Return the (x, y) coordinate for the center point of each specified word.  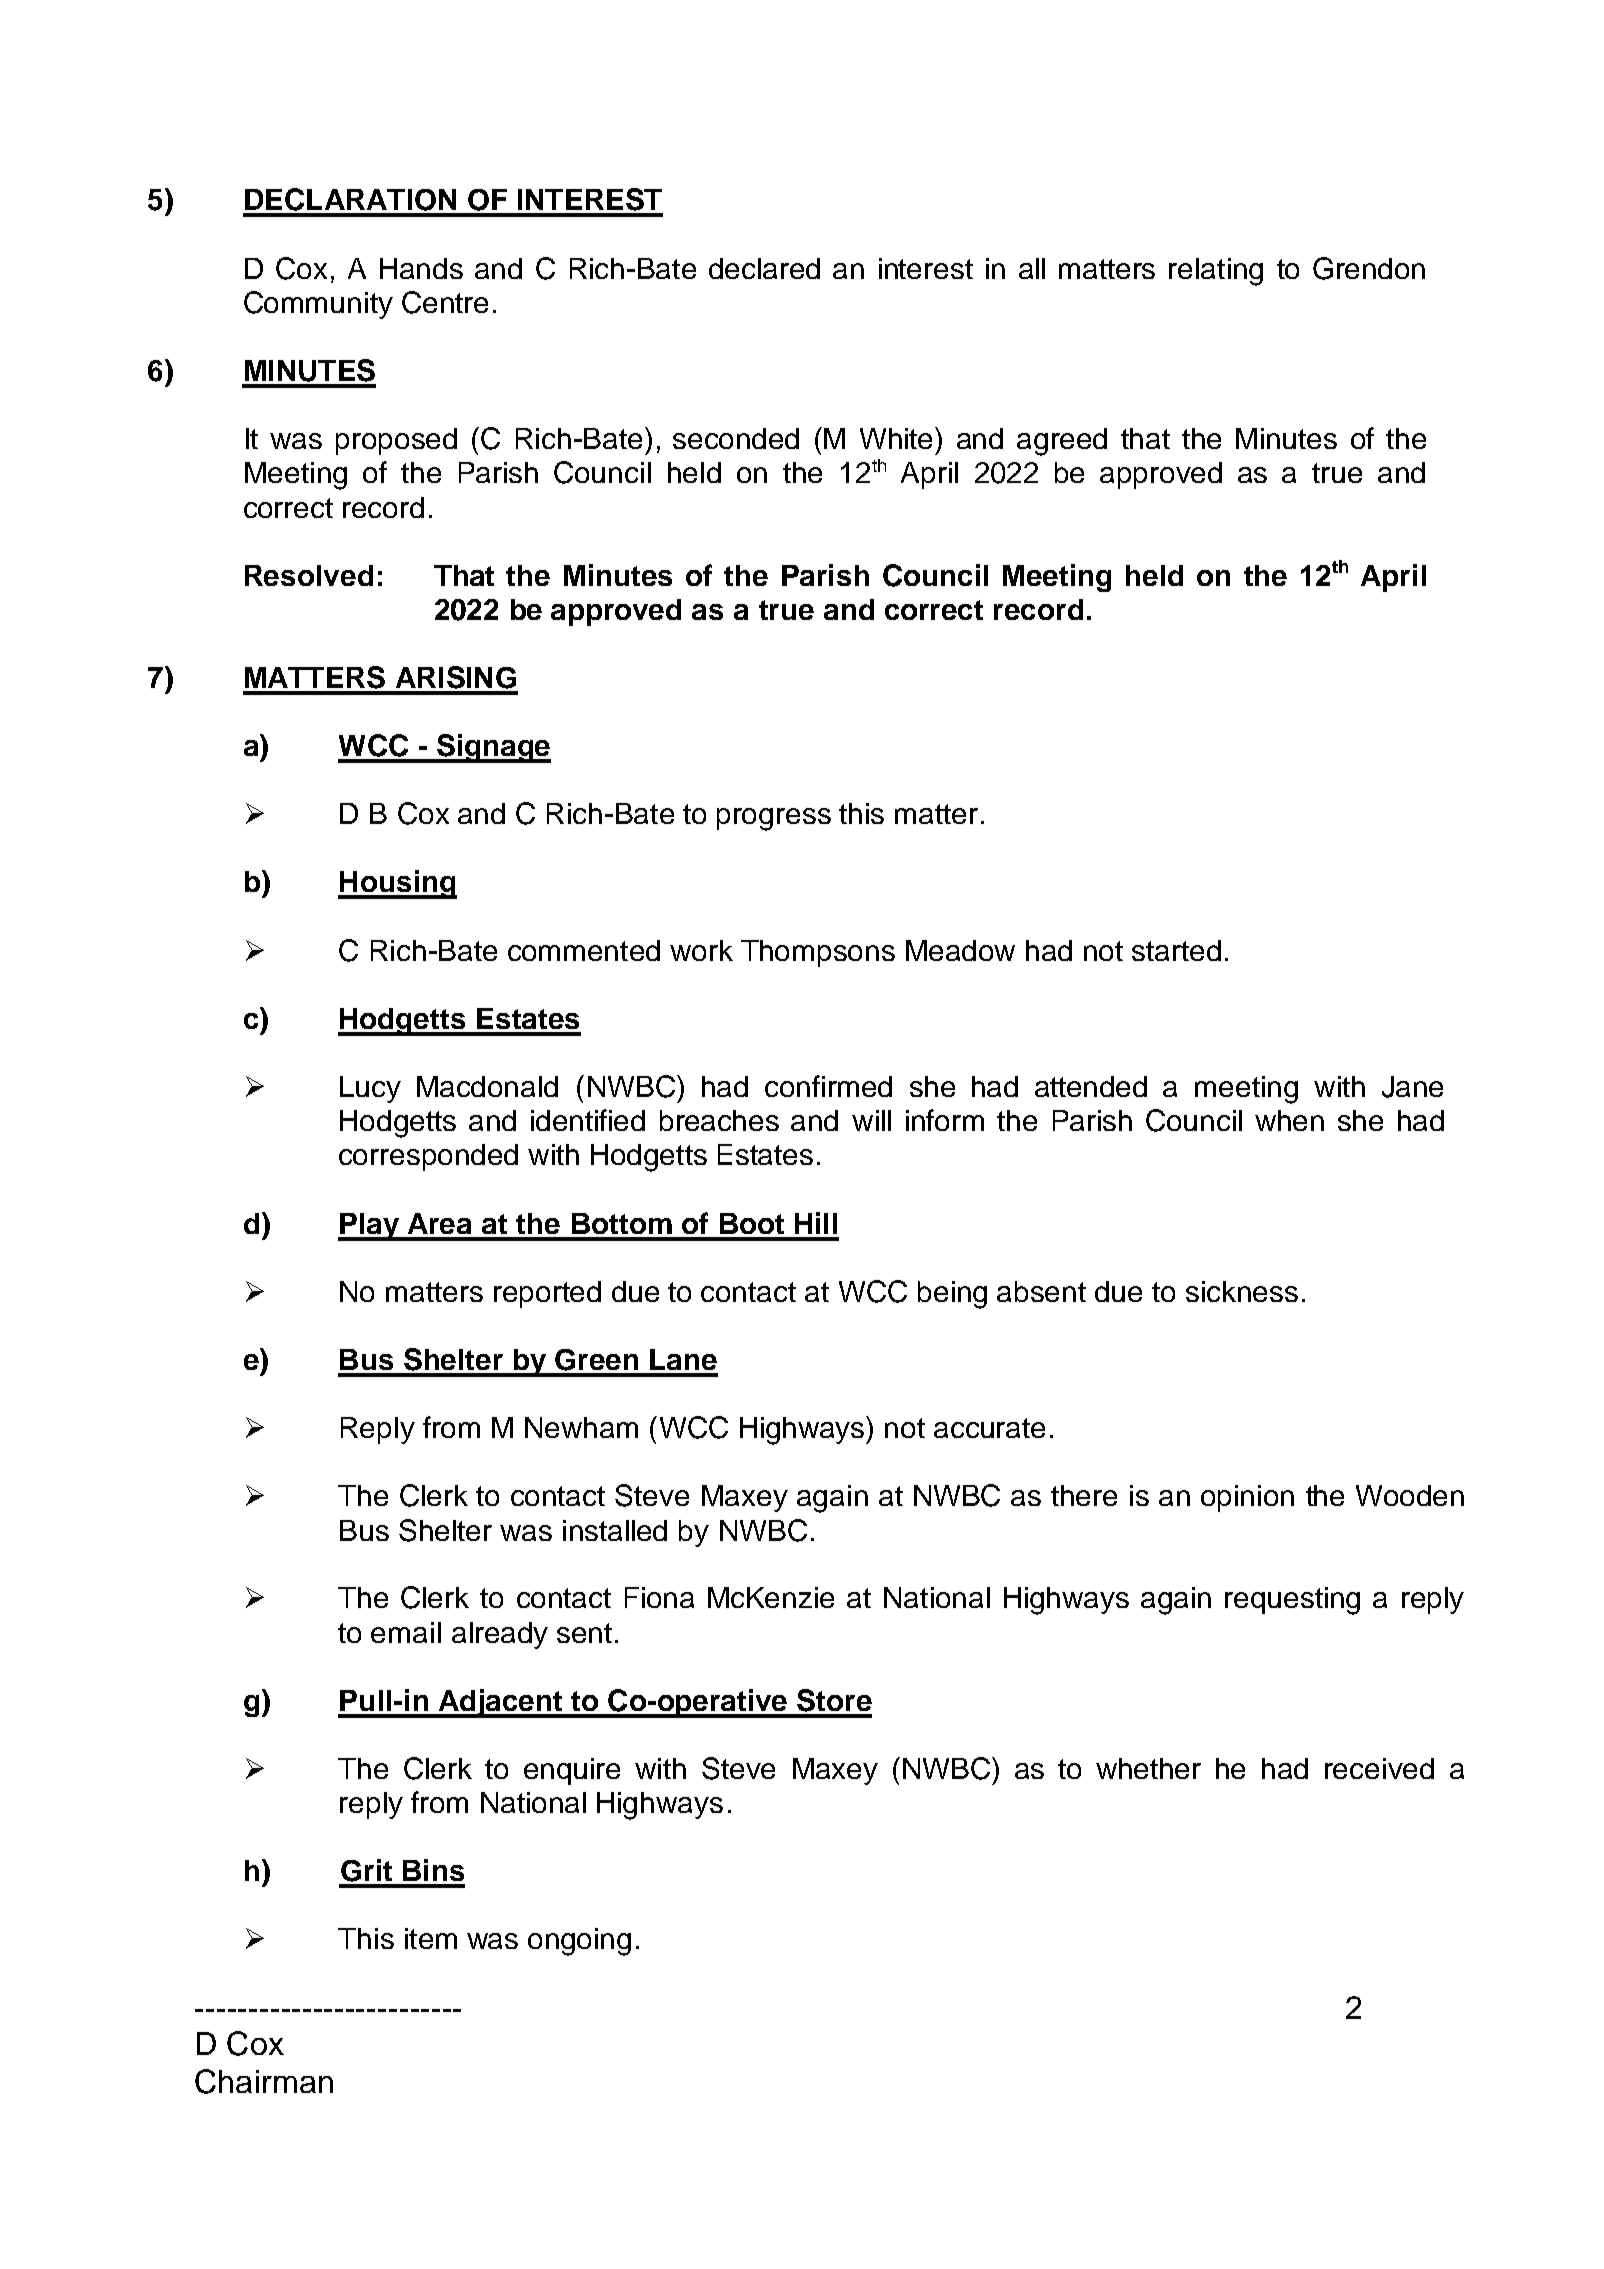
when (1289, 1120)
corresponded (428, 1157)
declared (764, 268)
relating (1216, 272)
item (431, 1938)
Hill (816, 1223)
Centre (445, 302)
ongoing (579, 1942)
